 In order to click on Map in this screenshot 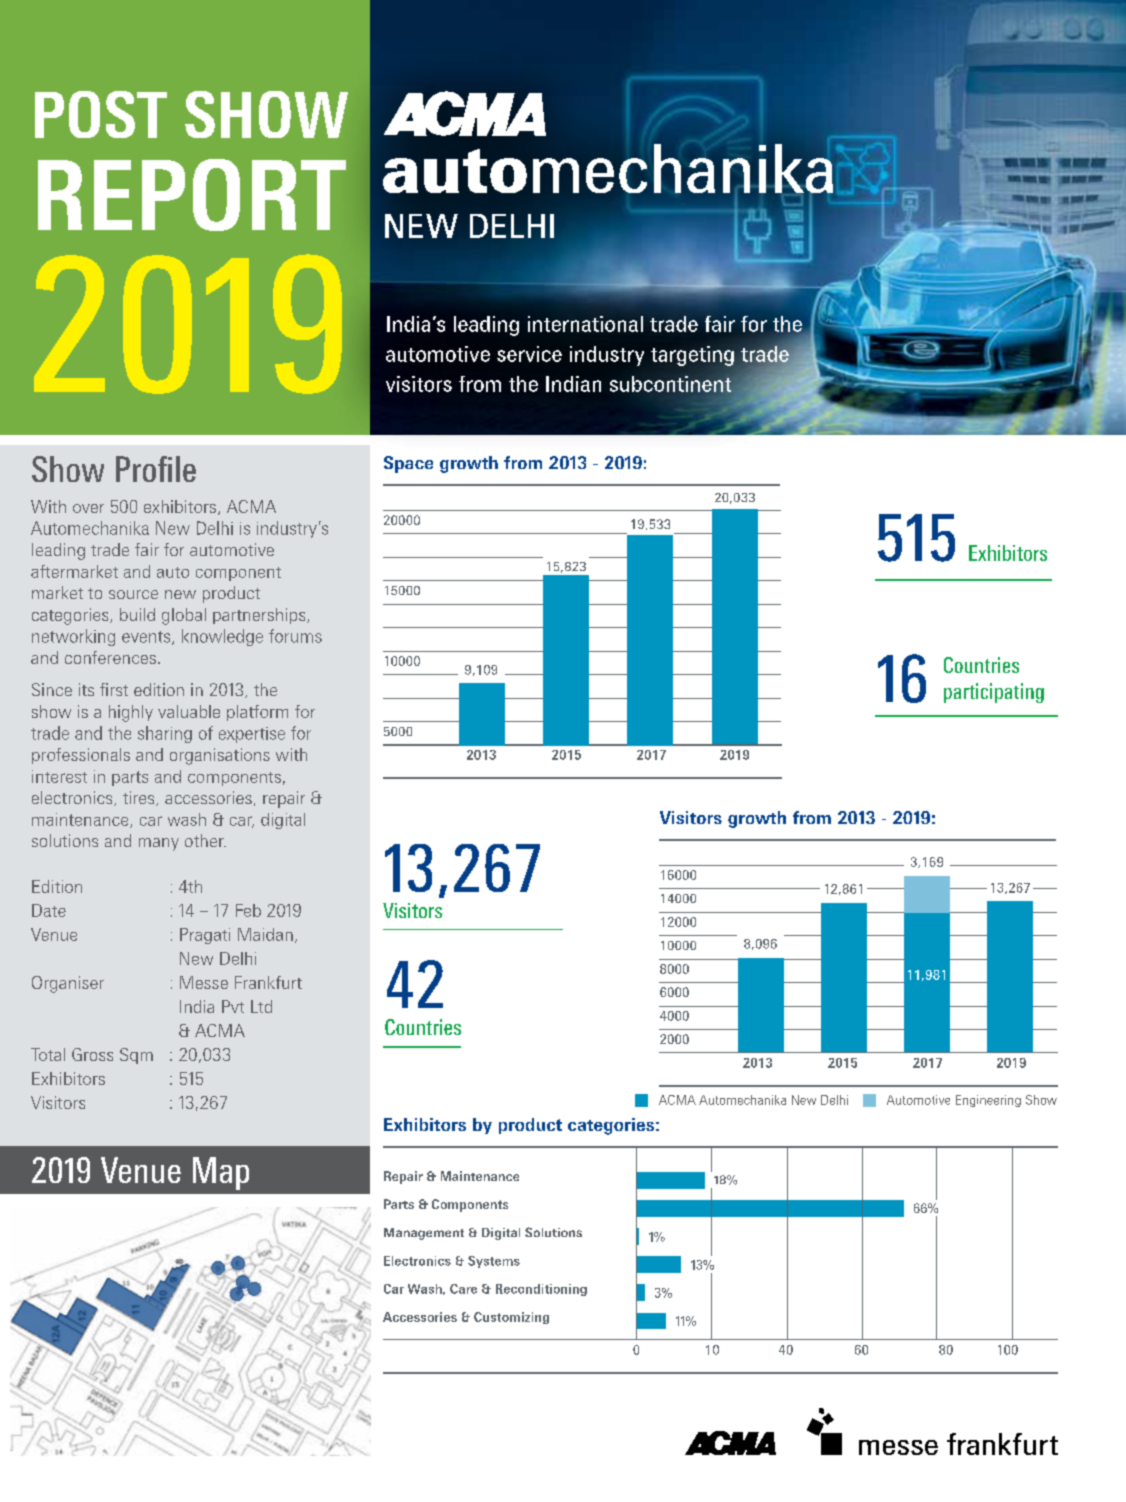, I will do `click(221, 1173)`.
